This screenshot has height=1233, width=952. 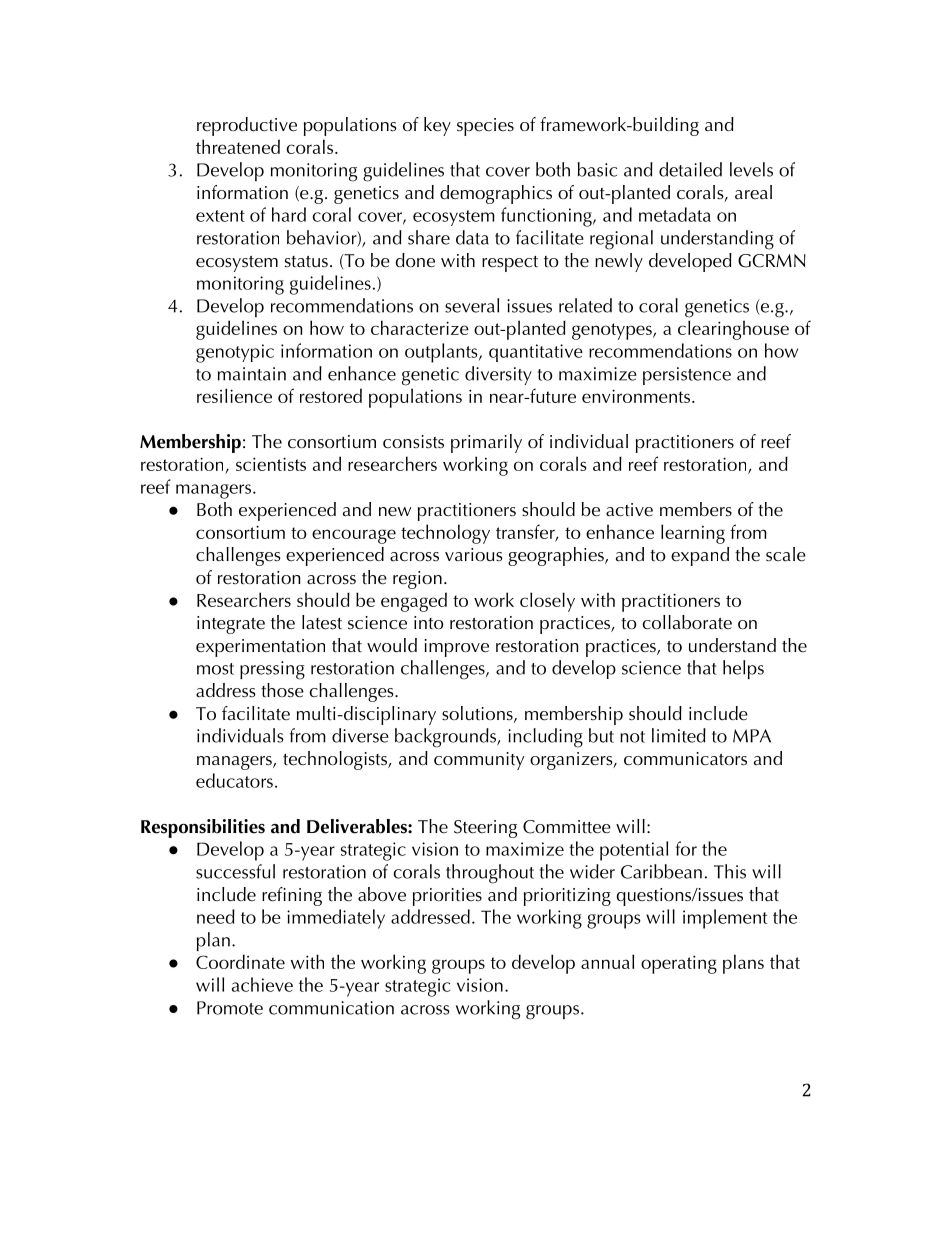 I want to click on species, so click(x=485, y=127).
